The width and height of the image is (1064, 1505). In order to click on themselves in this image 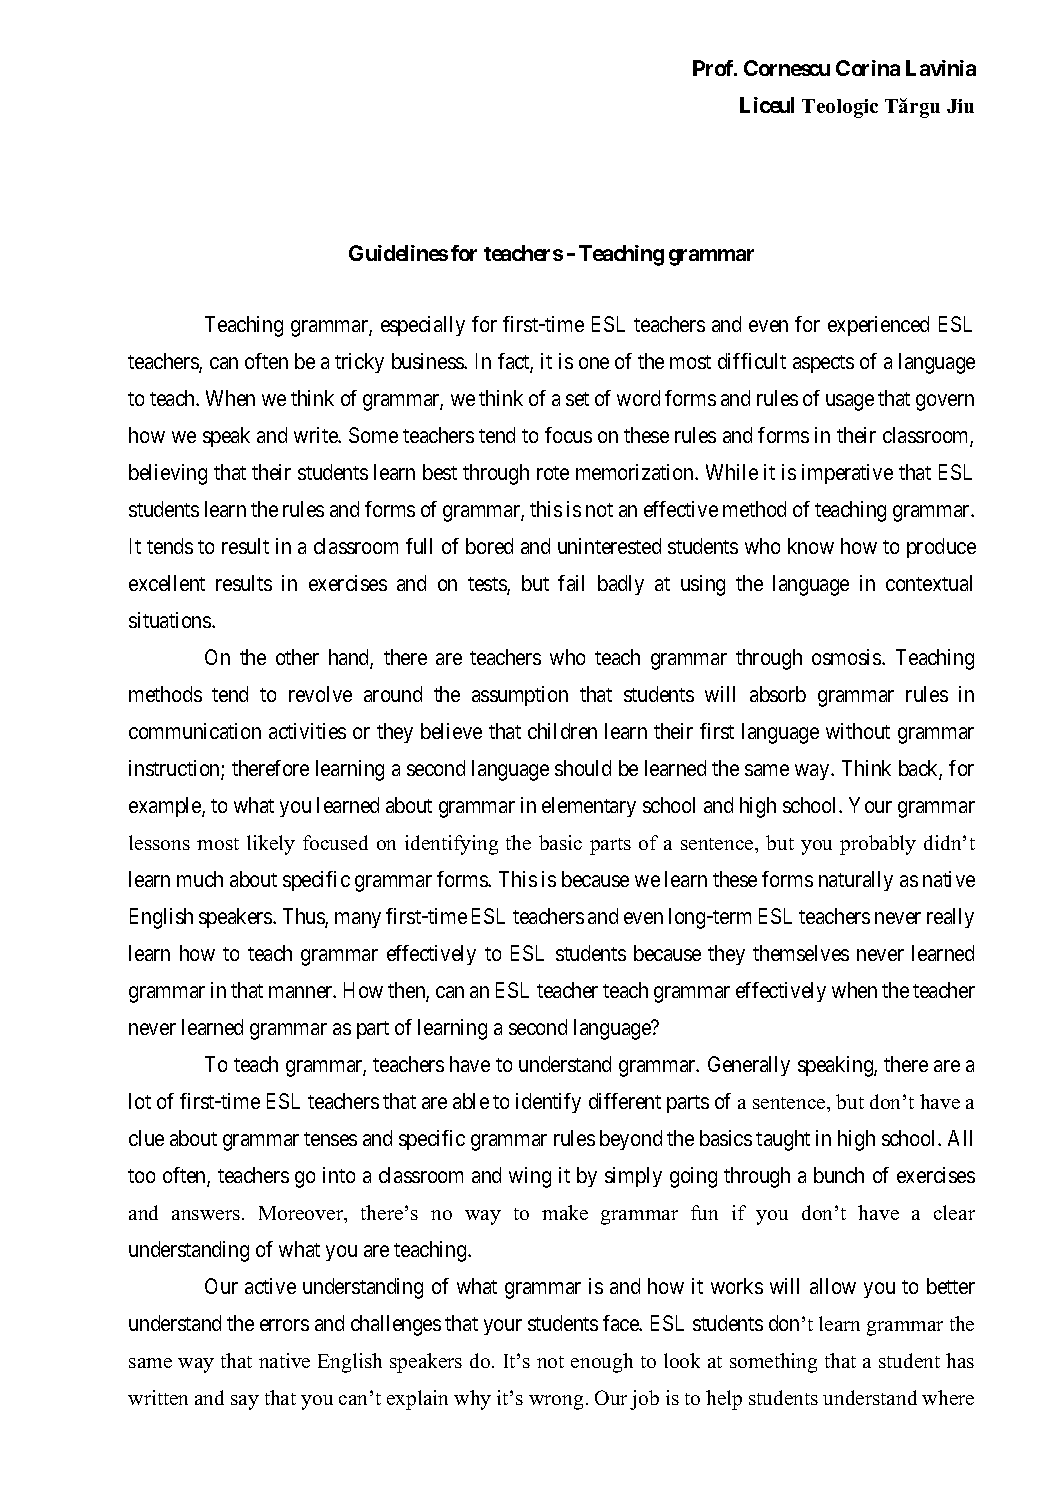, I will do `click(801, 953)`.
